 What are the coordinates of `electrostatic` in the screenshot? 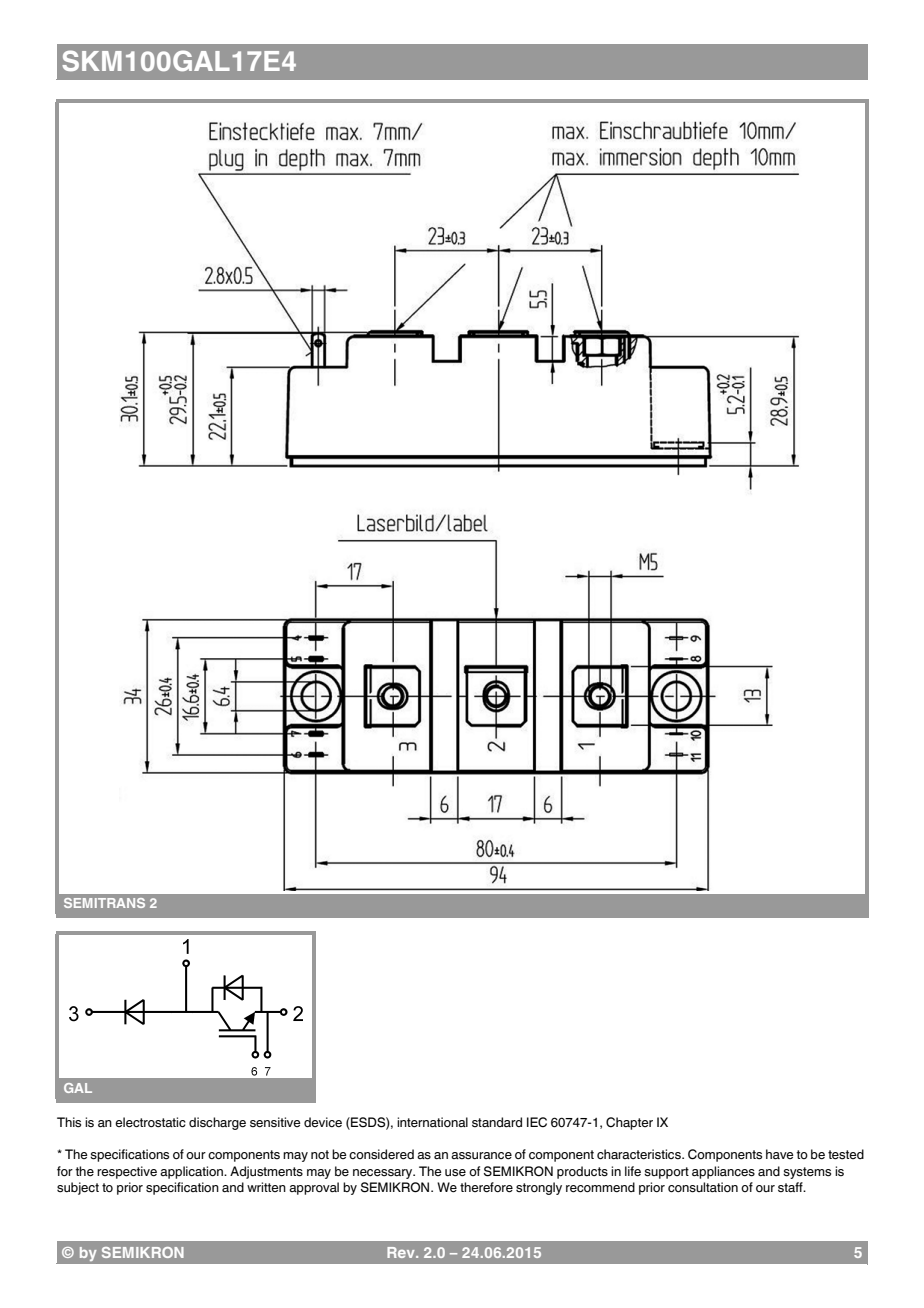 It's located at (150, 1122).
